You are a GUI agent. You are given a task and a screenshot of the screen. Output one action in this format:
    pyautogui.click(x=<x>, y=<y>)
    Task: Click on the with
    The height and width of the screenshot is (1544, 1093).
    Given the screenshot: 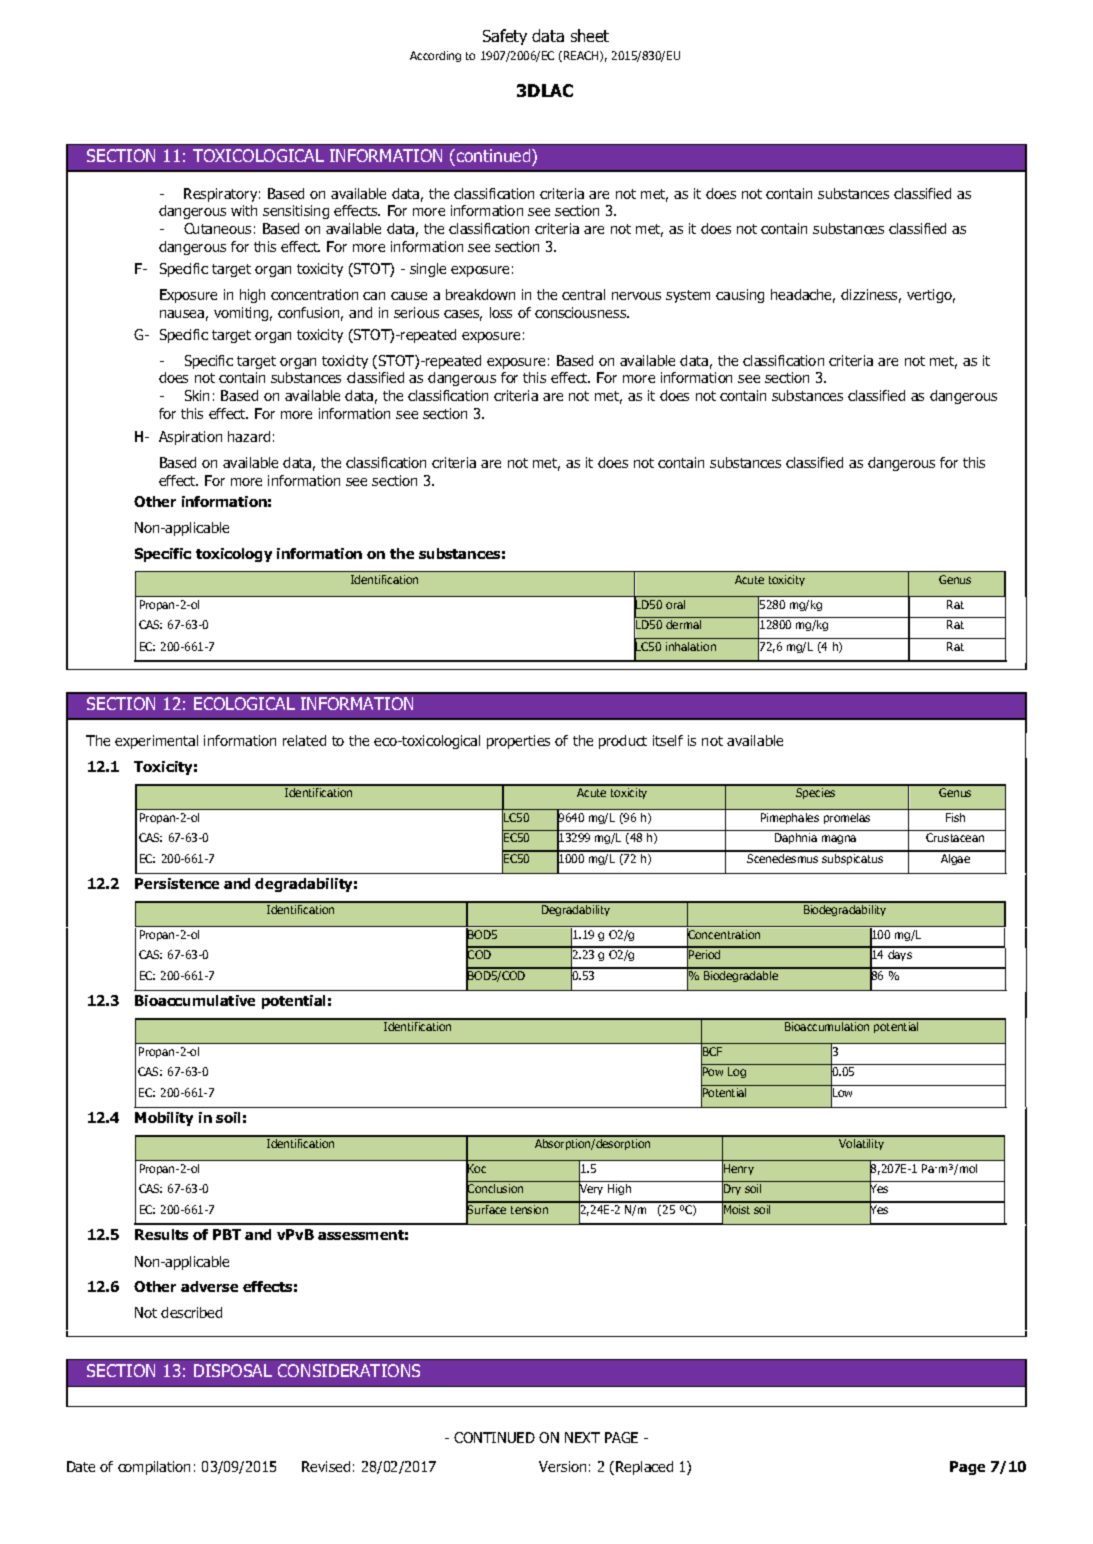 What is the action you would take?
    pyautogui.click(x=244, y=210)
